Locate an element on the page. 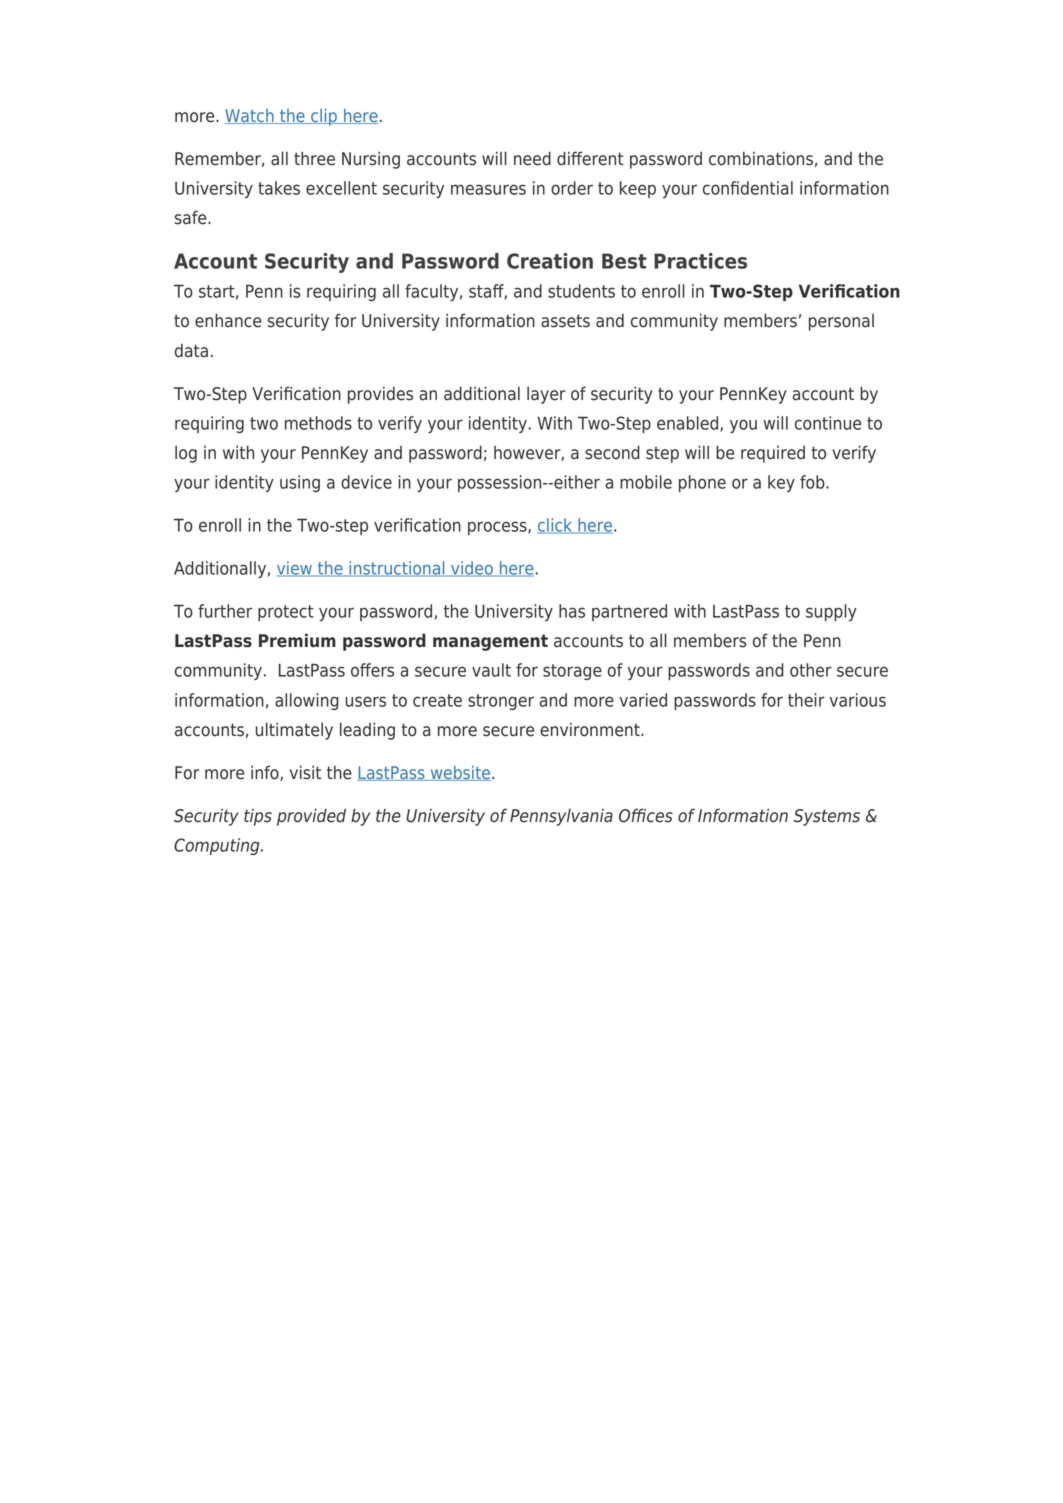  management is located at coordinates (490, 642).
